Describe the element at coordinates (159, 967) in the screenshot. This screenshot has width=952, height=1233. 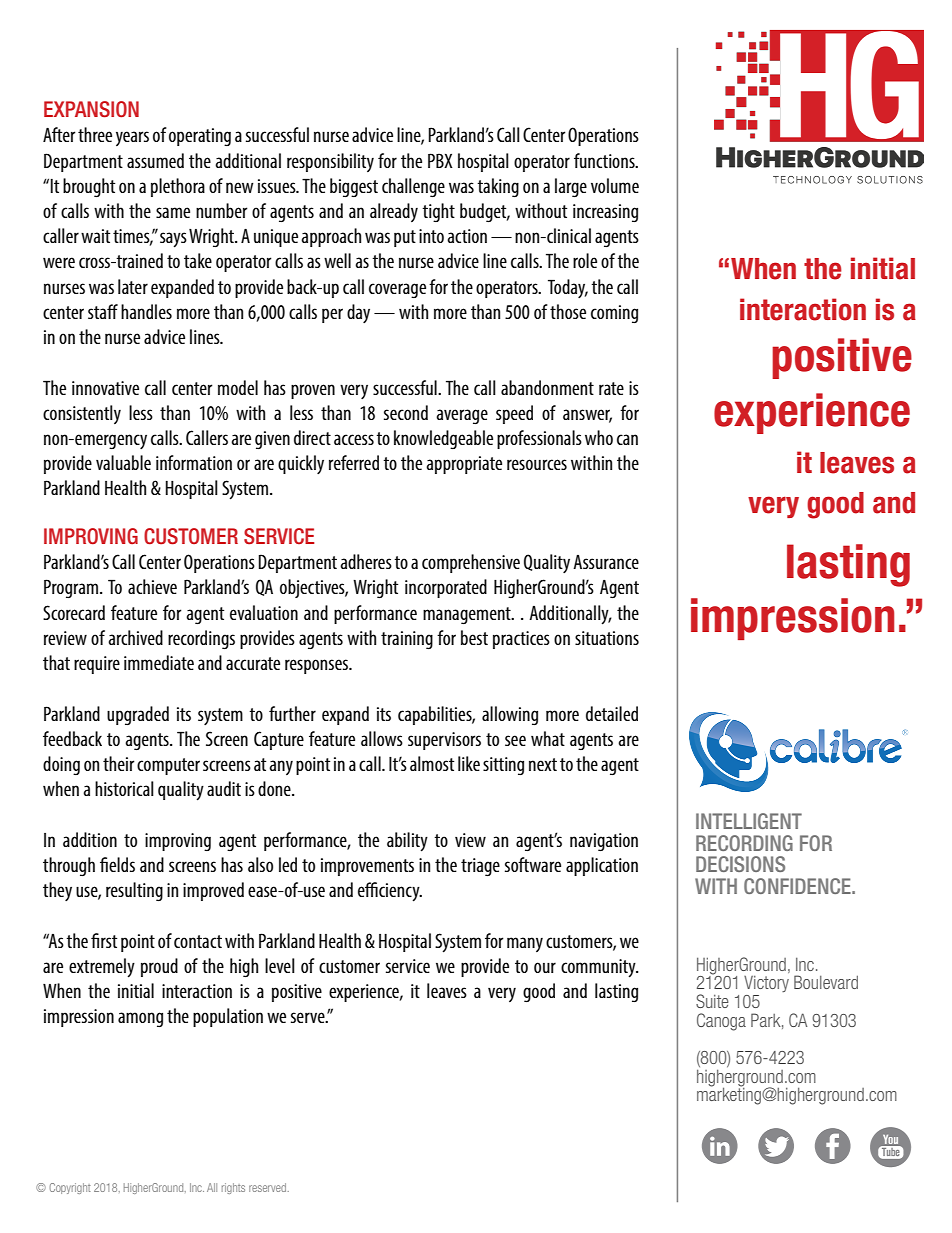
I see `proud` at that location.
